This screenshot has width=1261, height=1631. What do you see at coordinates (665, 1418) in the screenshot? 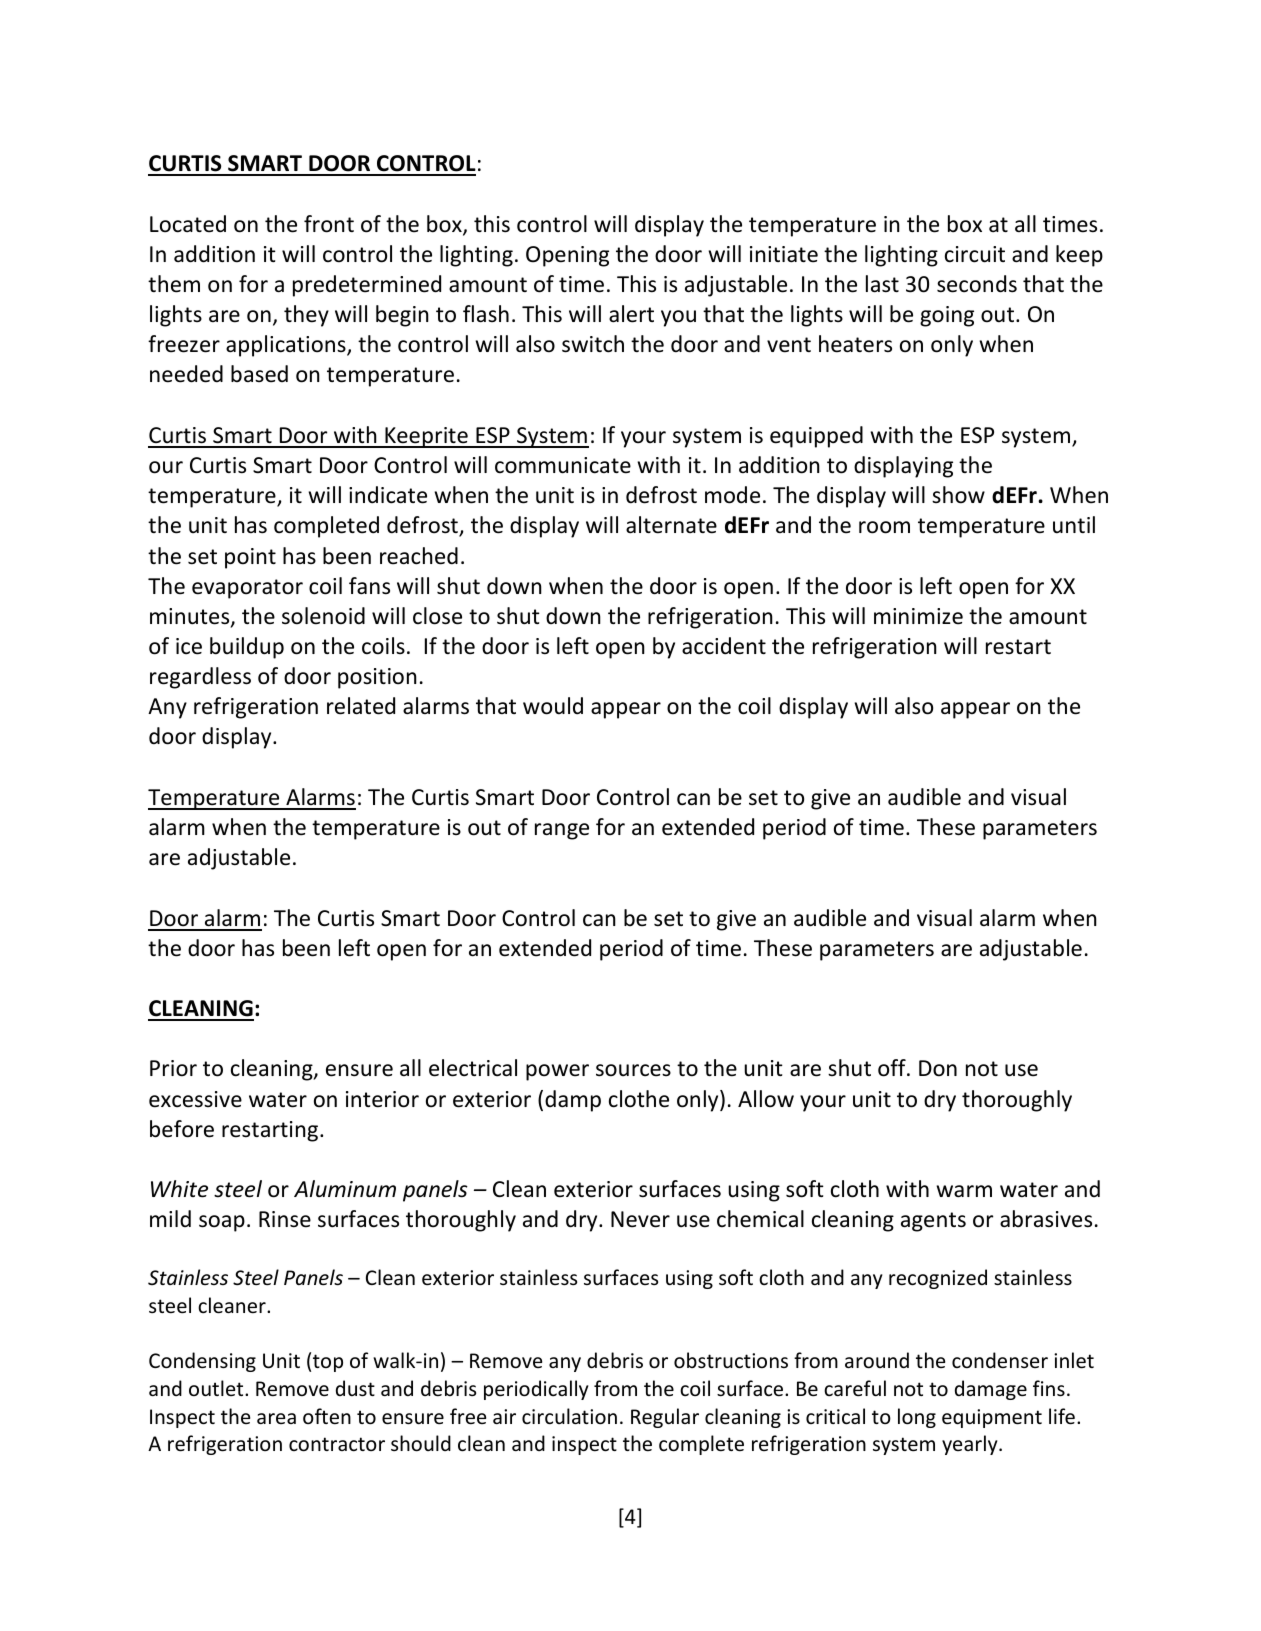
I see `Regular` at bounding box center [665, 1418].
